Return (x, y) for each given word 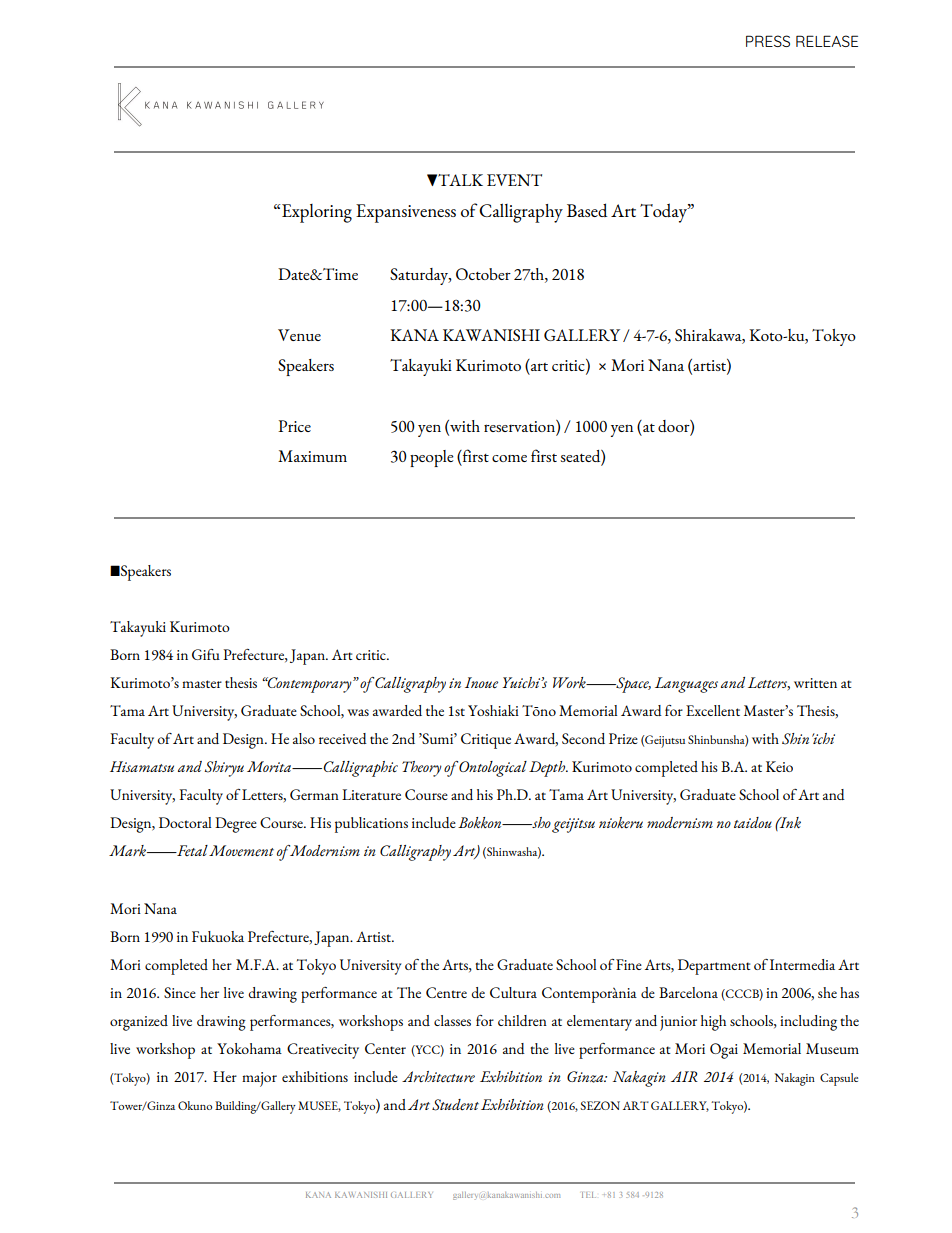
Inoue (481, 683)
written (815, 683)
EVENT (514, 180)
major (259, 1079)
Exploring (317, 213)
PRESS (768, 41)
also (304, 738)
